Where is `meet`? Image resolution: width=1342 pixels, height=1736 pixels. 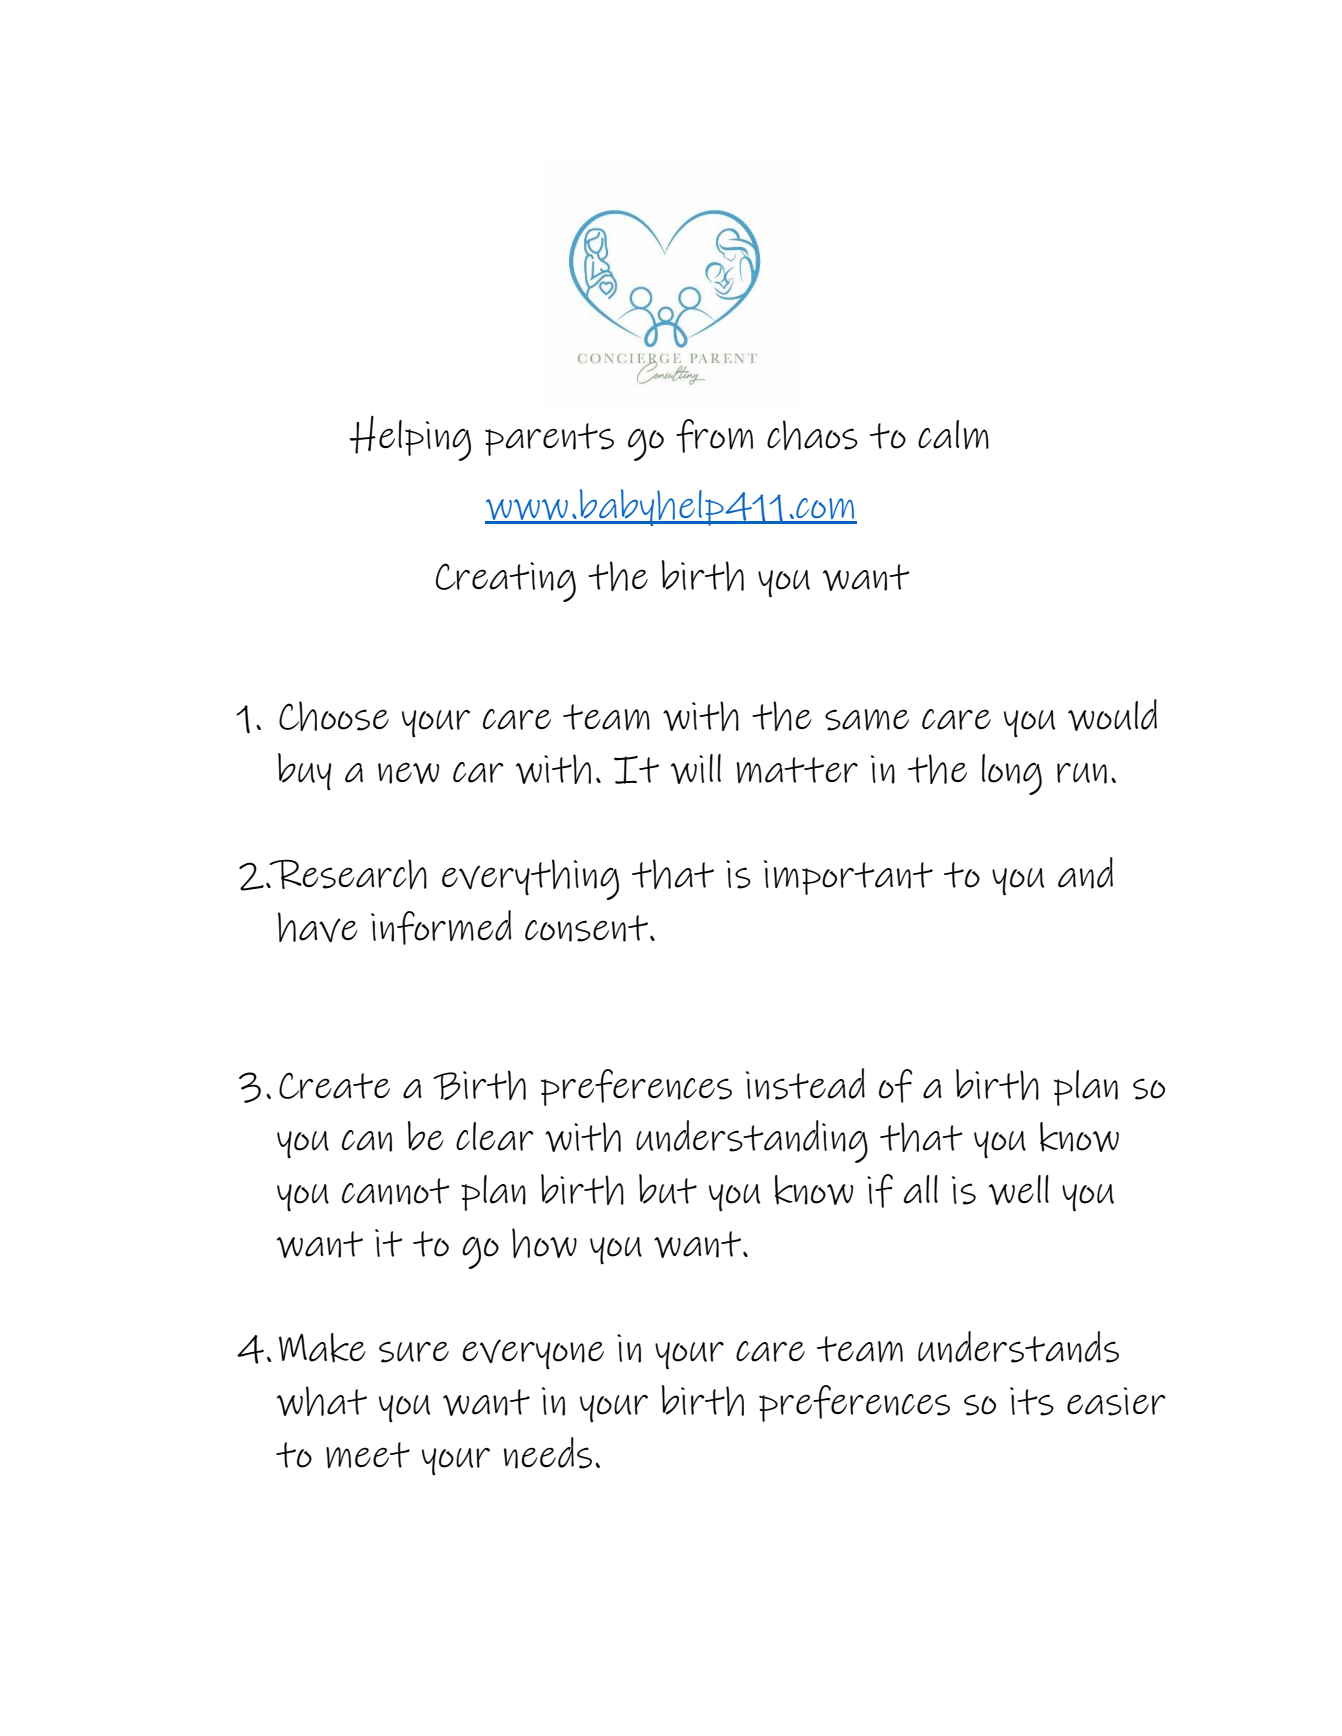 meet is located at coordinates (368, 1455).
